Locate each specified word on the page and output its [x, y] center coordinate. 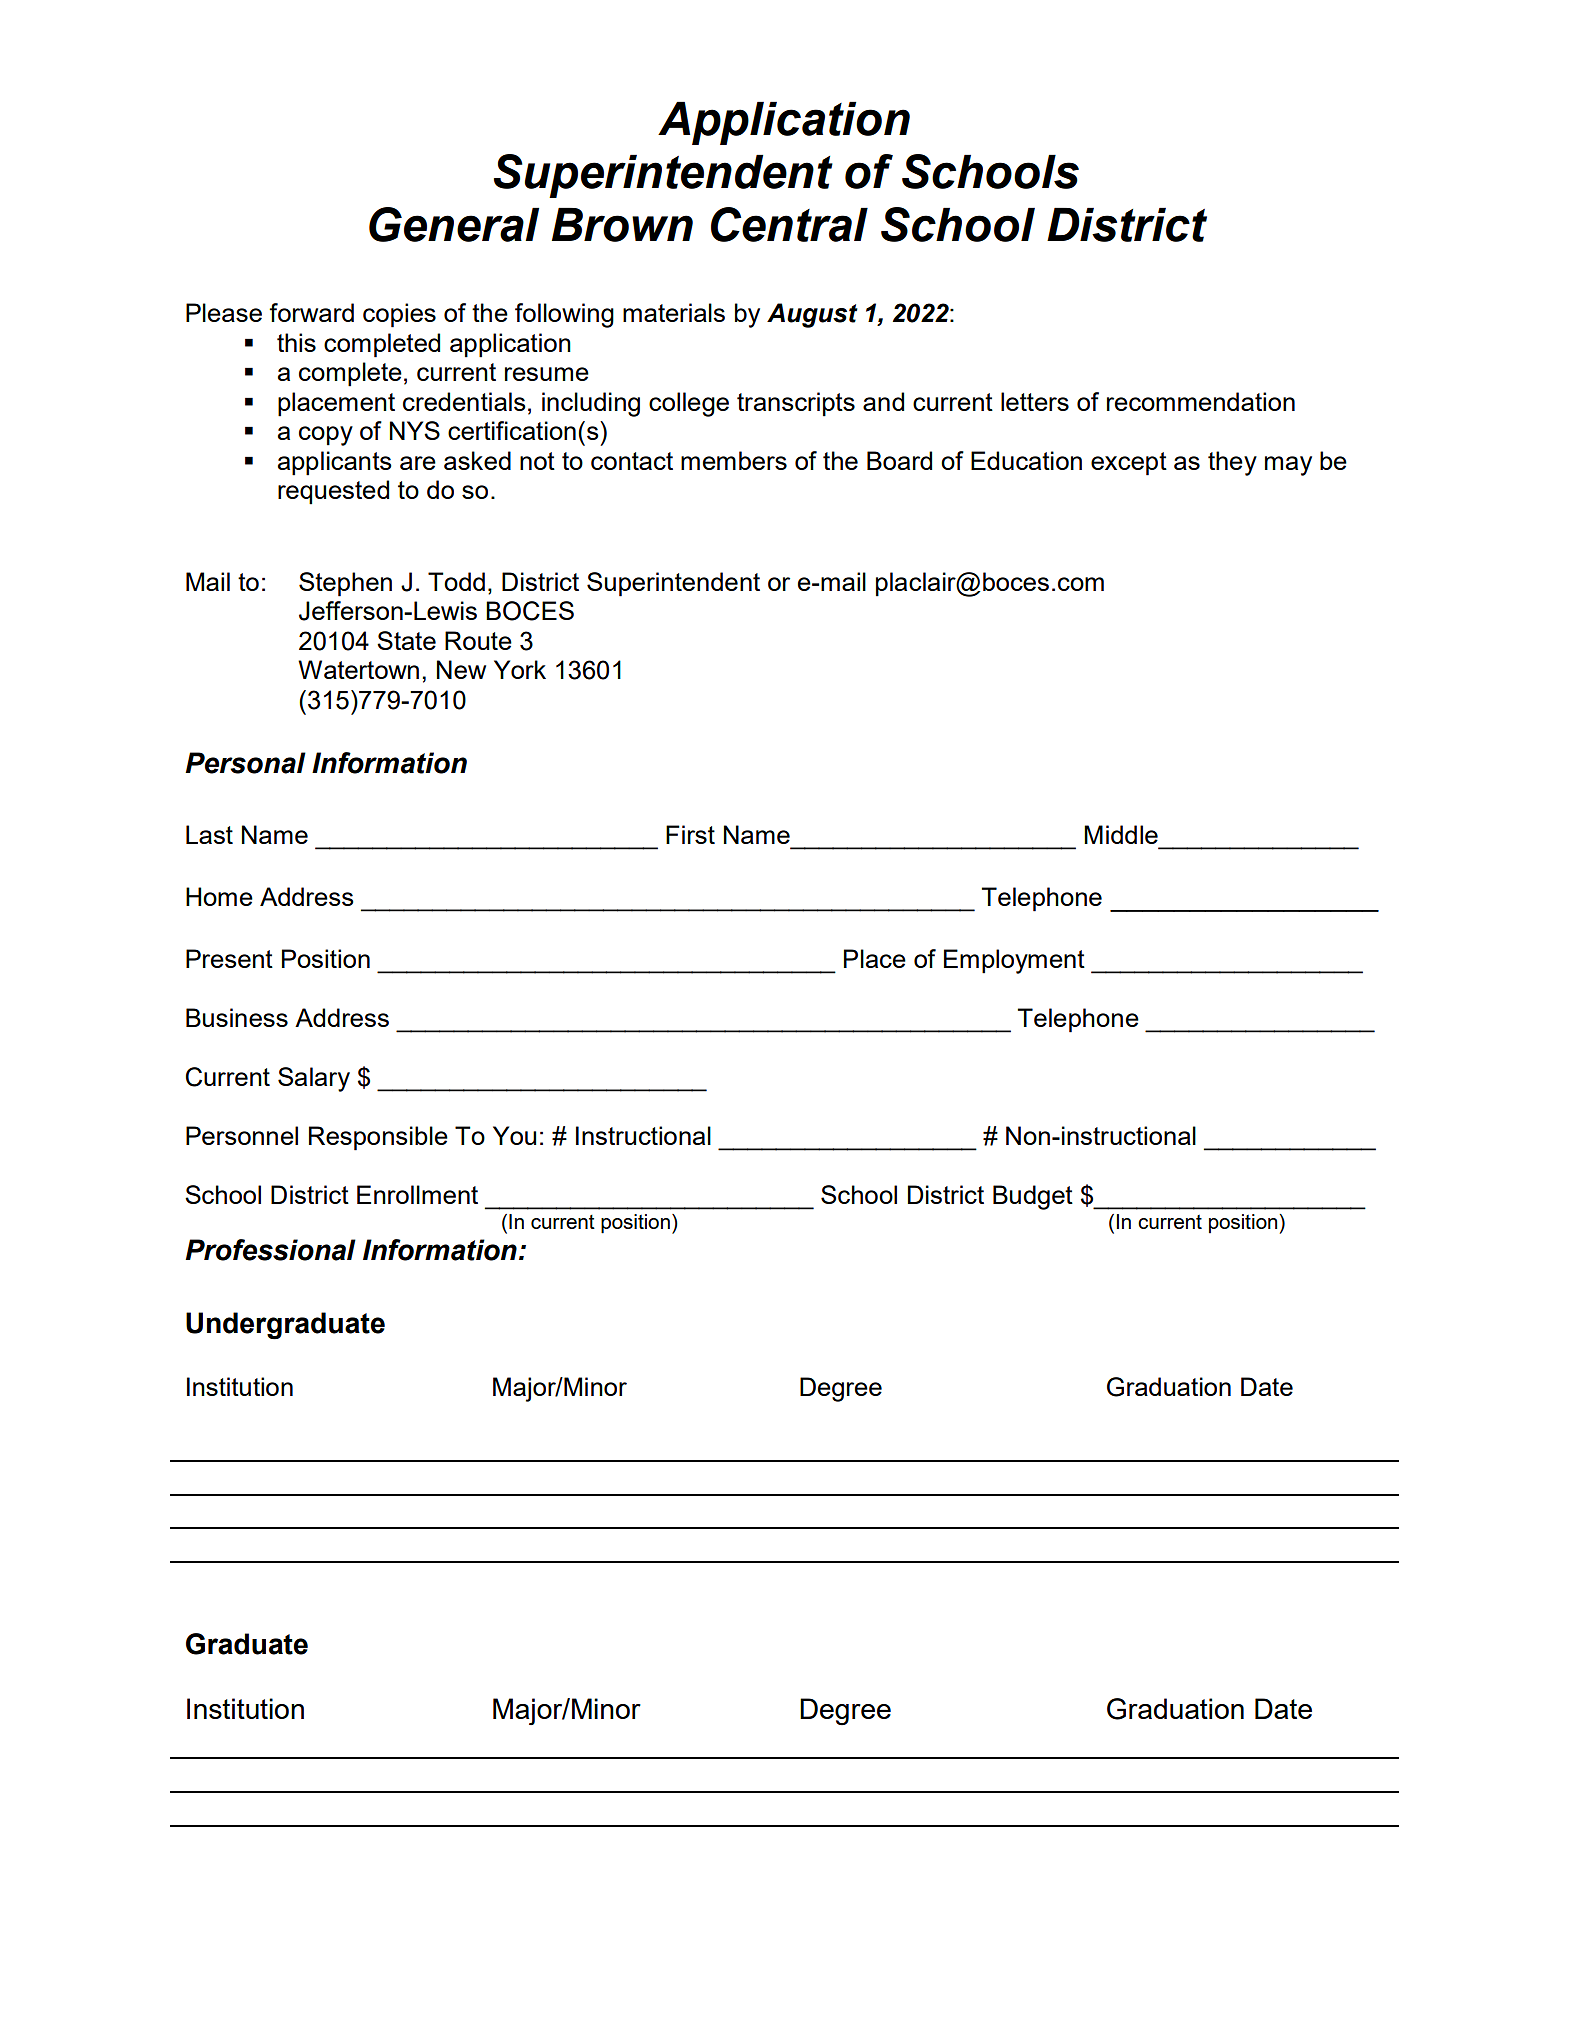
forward [311, 312]
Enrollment [417, 1194]
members [734, 460]
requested [333, 492]
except [1129, 464]
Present [229, 958]
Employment [1014, 961]
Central [789, 224]
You [514, 1135]
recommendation [1201, 401]
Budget [1033, 1197]
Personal [245, 763]
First [690, 834]
